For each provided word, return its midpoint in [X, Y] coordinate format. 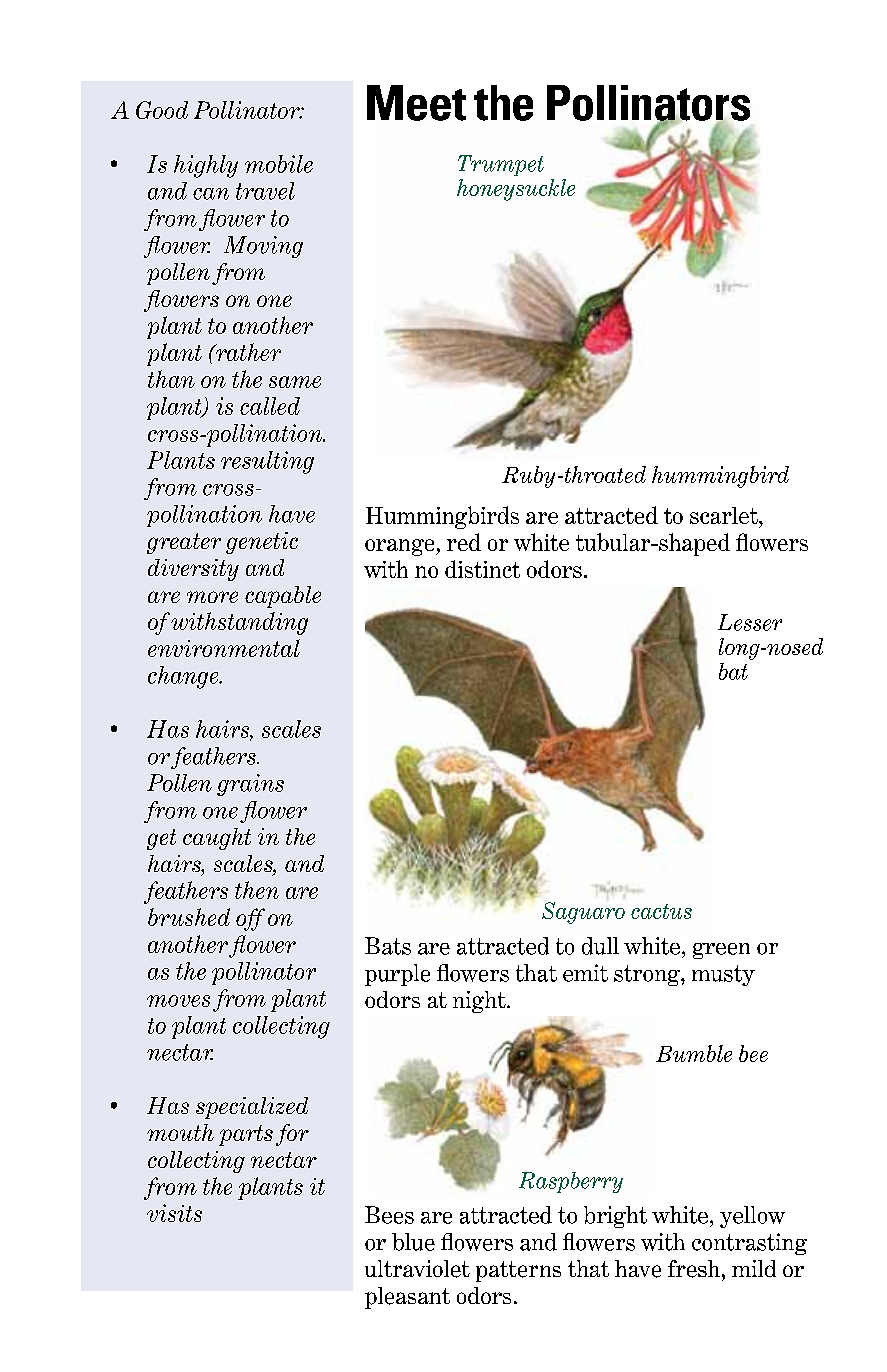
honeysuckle [516, 190]
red [464, 542]
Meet [416, 103]
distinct [482, 569]
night [480, 1002]
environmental [224, 648]
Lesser [750, 622]
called [270, 406]
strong [648, 975]
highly [206, 166]
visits [174, 1213]
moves [178, 1001]
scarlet [725, 515]
